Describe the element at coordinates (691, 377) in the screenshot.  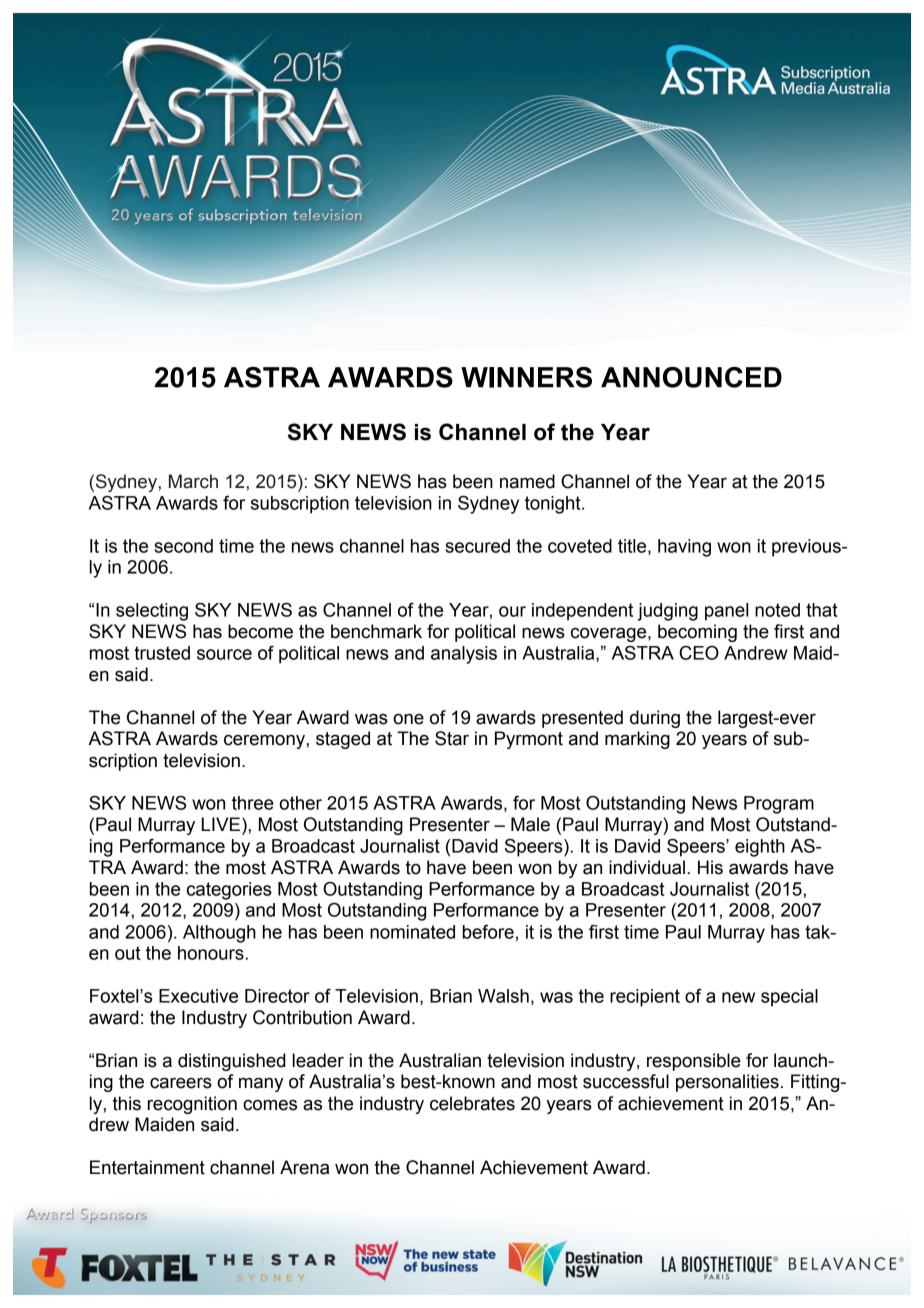
I see `ANNOUNCED` at that location.
